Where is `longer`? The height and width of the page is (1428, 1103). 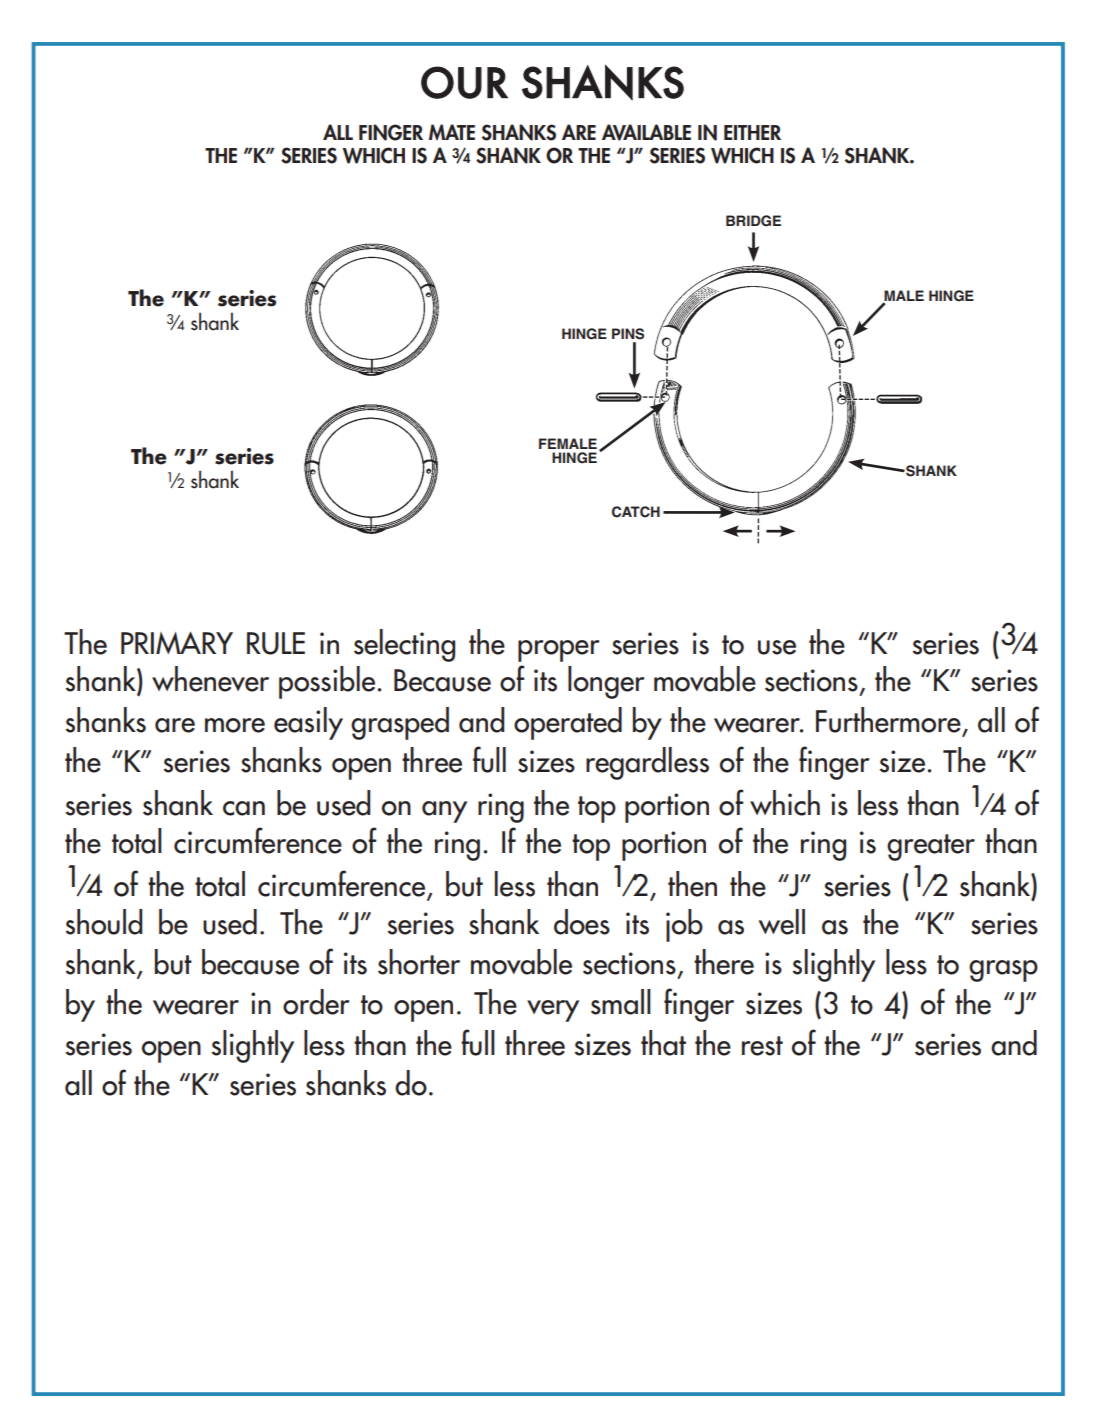 longer is located at coordinates (606, 682).
